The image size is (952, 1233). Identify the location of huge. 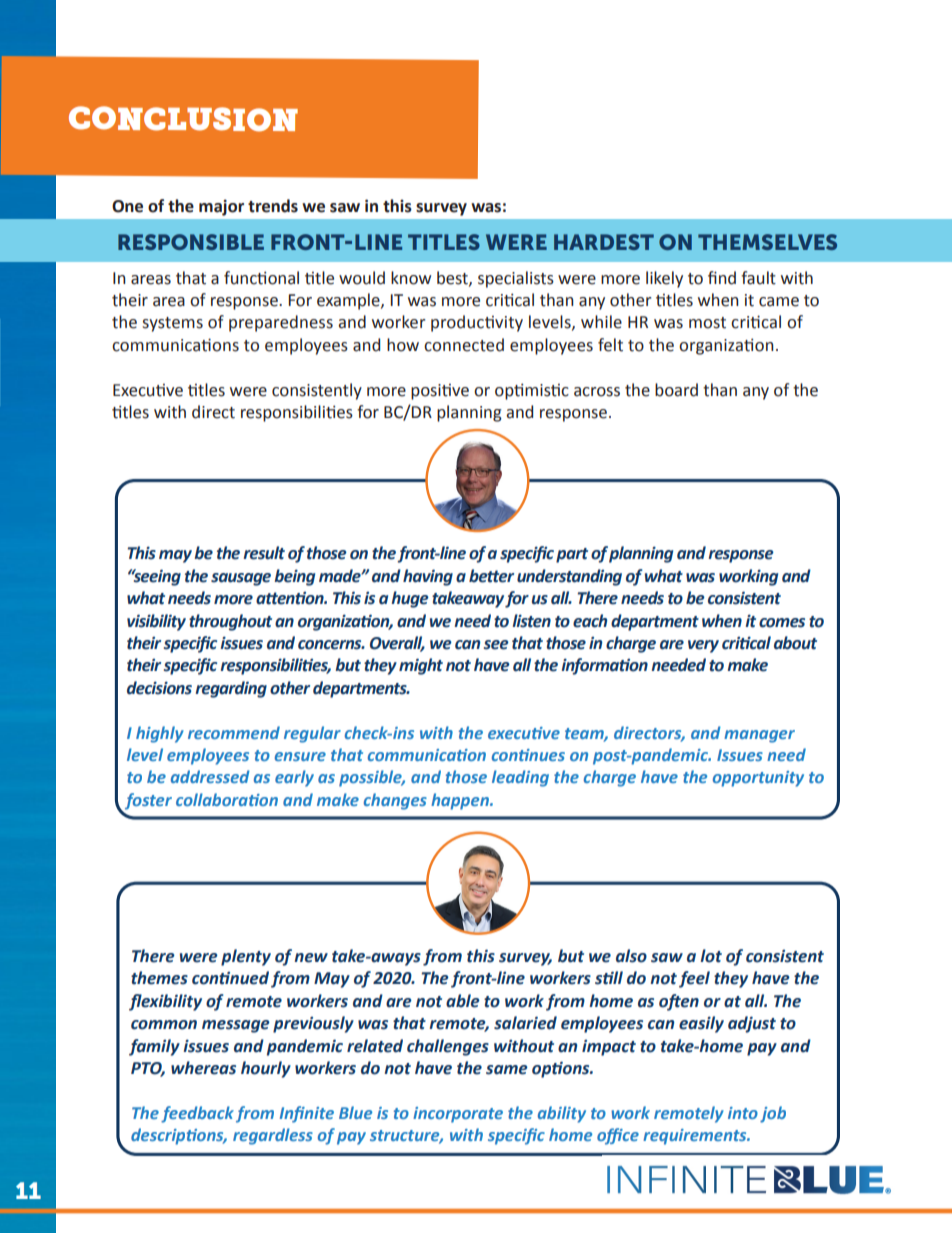
(410, 599).
